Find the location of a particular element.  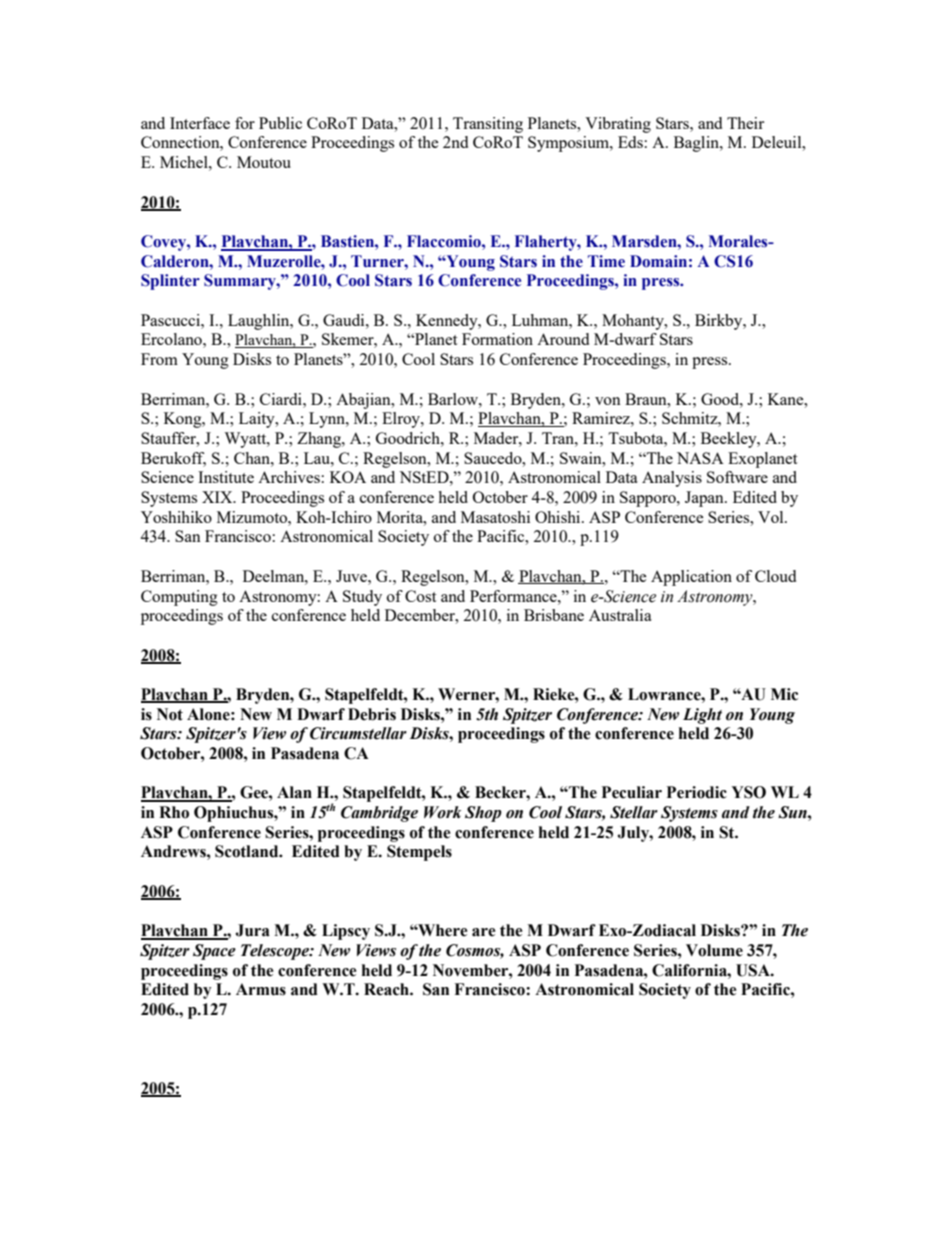

Cost is located at coordinates (420, 596).
